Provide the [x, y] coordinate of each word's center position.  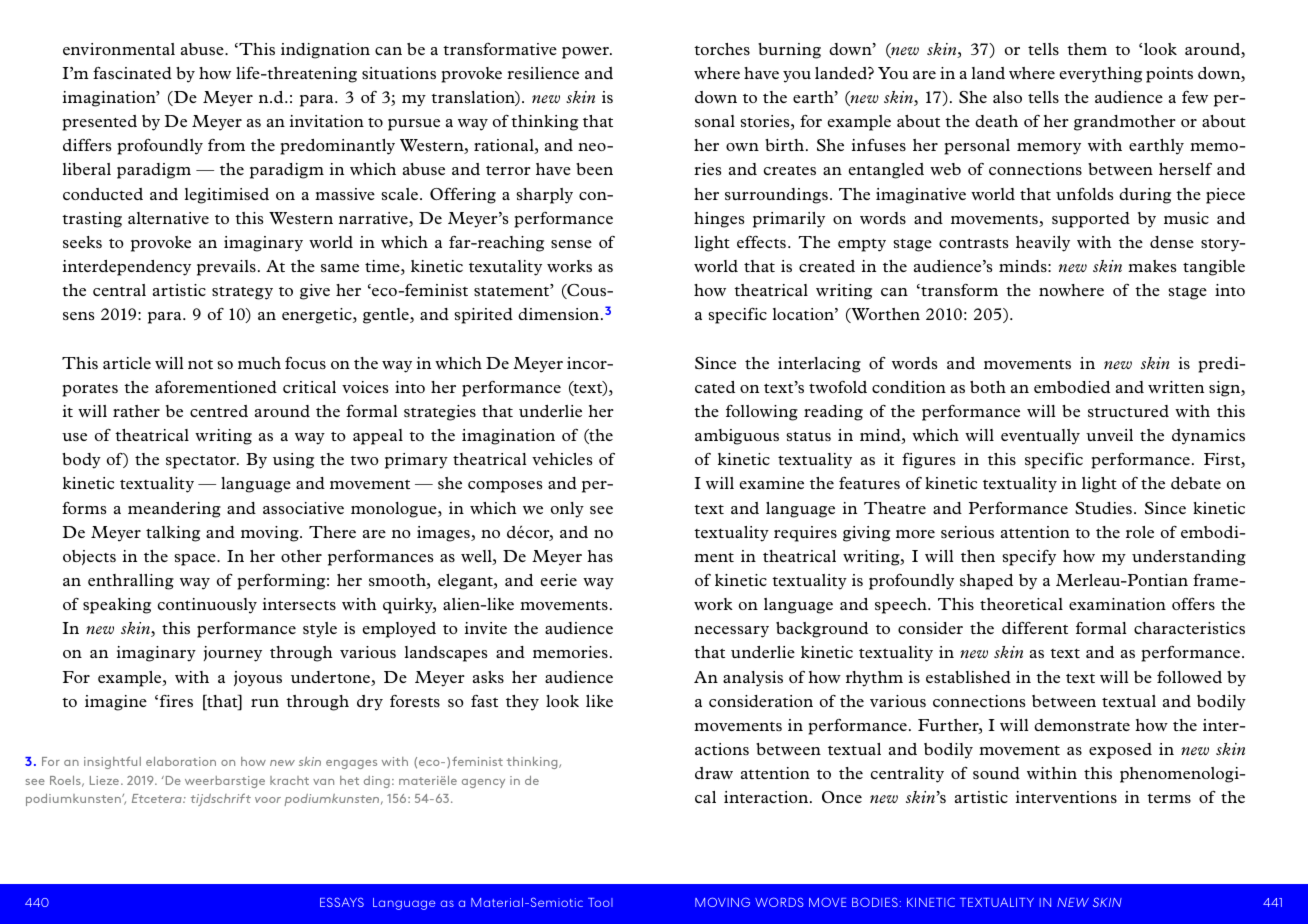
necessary [731, 632]
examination [1117, 604]
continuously [207, 606]
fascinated [132, 72]
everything [1101, 75]
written [1176, 387]
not [200, 364]
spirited [483, 316]
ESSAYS [342, 902]
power [587, 53]
